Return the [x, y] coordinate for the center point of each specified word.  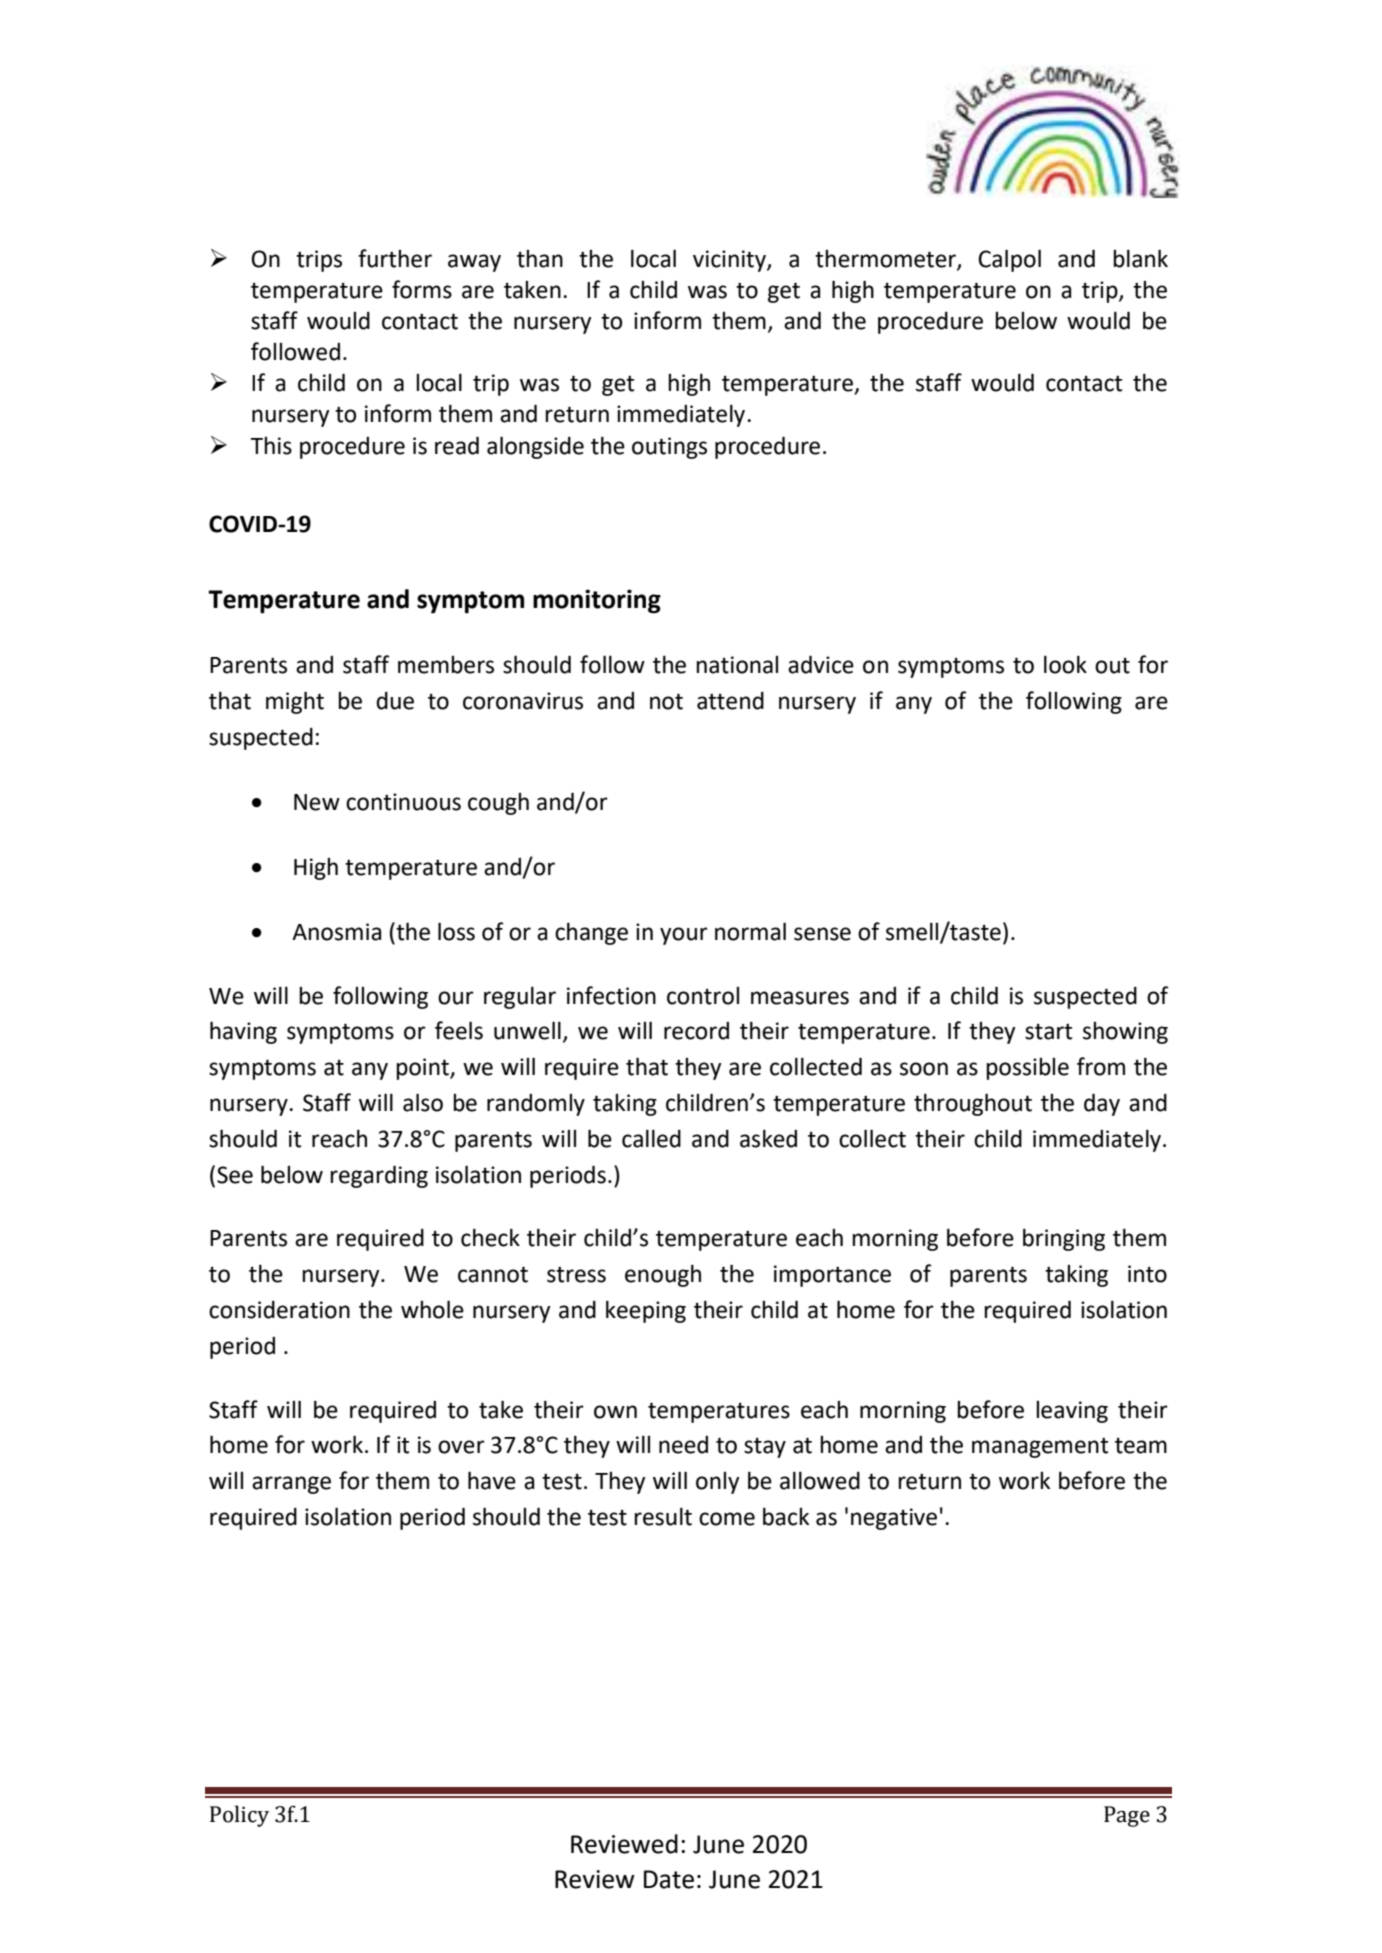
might [295, 702]
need [683, 1445]
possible [1027, 1069]
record [696, 1031]
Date [669, 1879]
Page [1127, 1816]
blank [1140, 258]
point [423, 1069]
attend [730, 701]
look [1065, 664]
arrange [291, 1485]
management [1040, 1448]
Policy [239, 1816]
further [395, 258]
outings [669, 448]
